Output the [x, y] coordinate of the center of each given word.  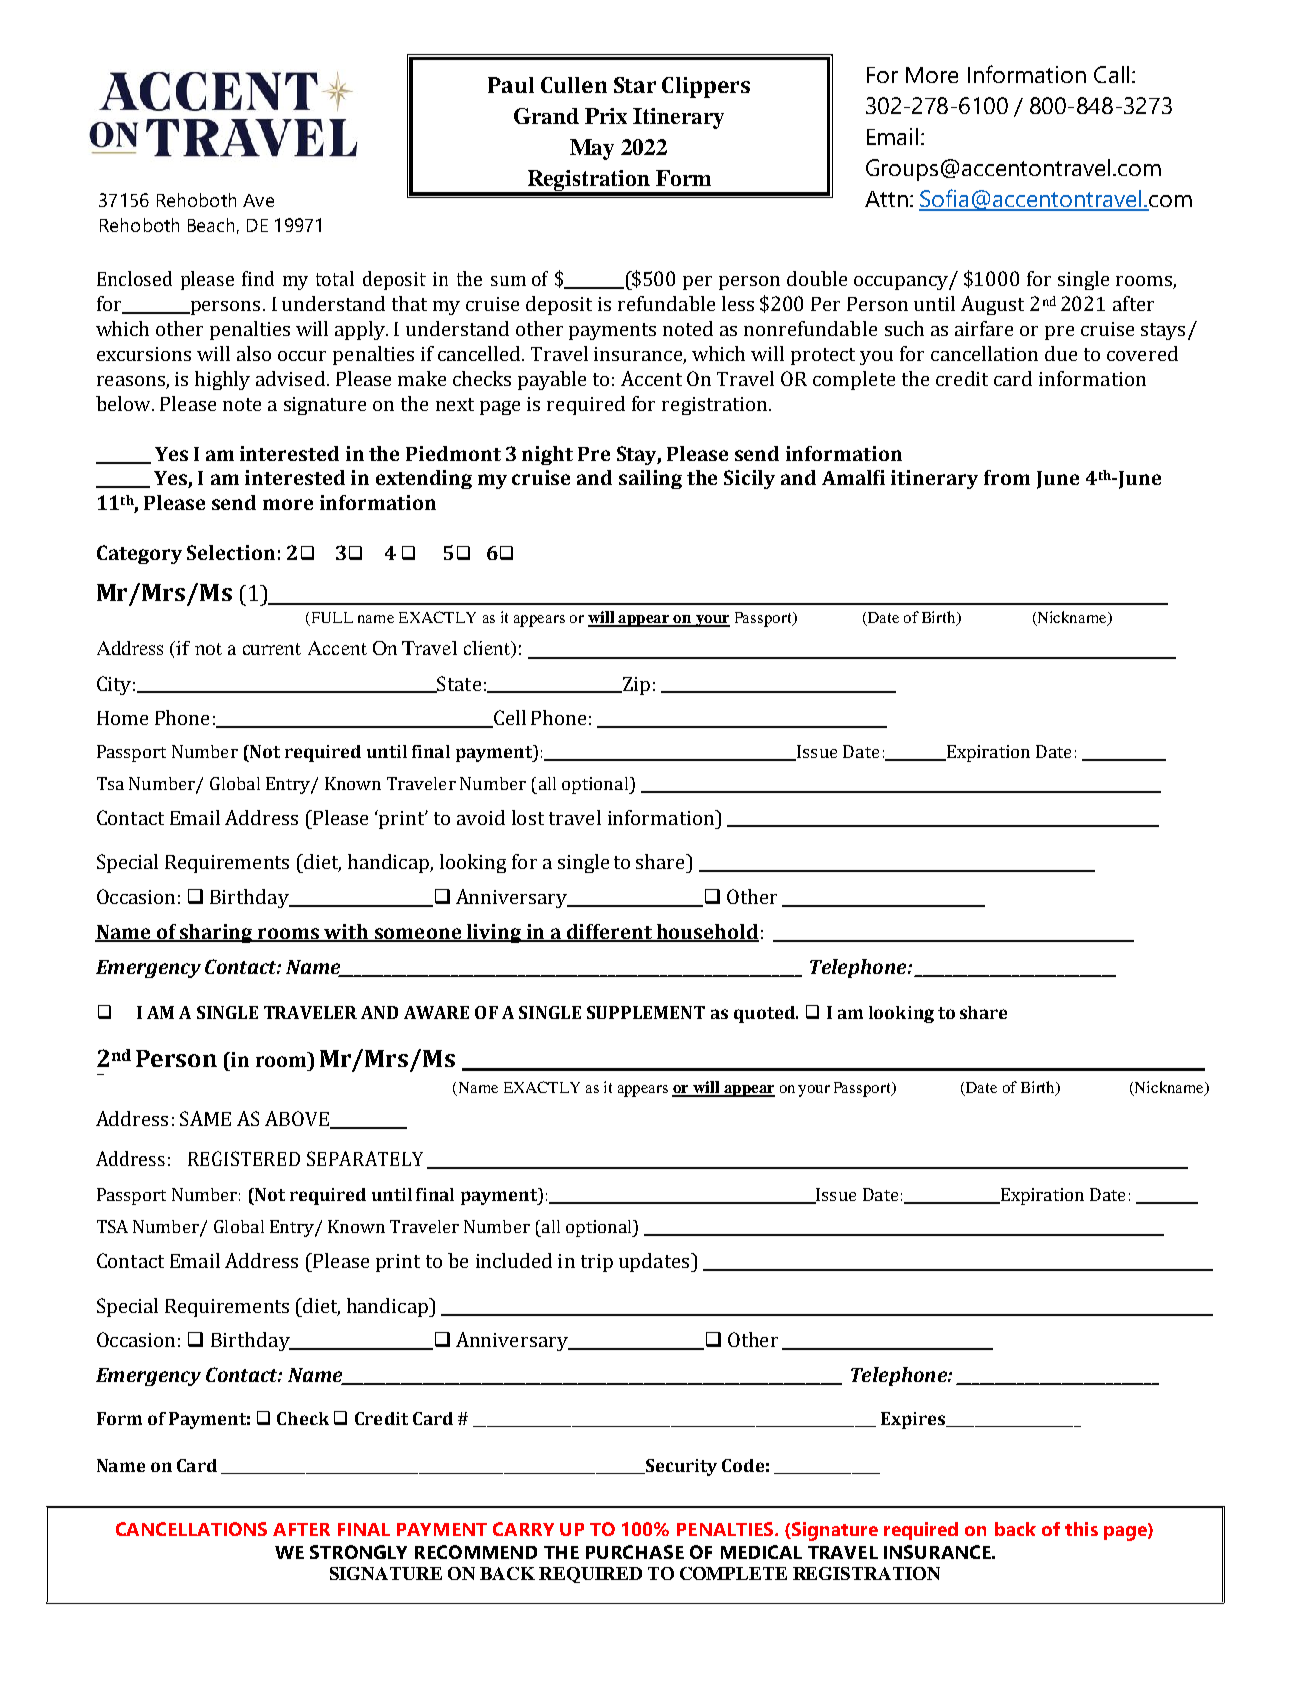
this [1081, 1529]
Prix [606, 116]
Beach [211, 225]
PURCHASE [635, 1552]
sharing [217, 933]
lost [528, 817]
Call [1111, 74]
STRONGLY [358, 1552]
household [707, 933]
